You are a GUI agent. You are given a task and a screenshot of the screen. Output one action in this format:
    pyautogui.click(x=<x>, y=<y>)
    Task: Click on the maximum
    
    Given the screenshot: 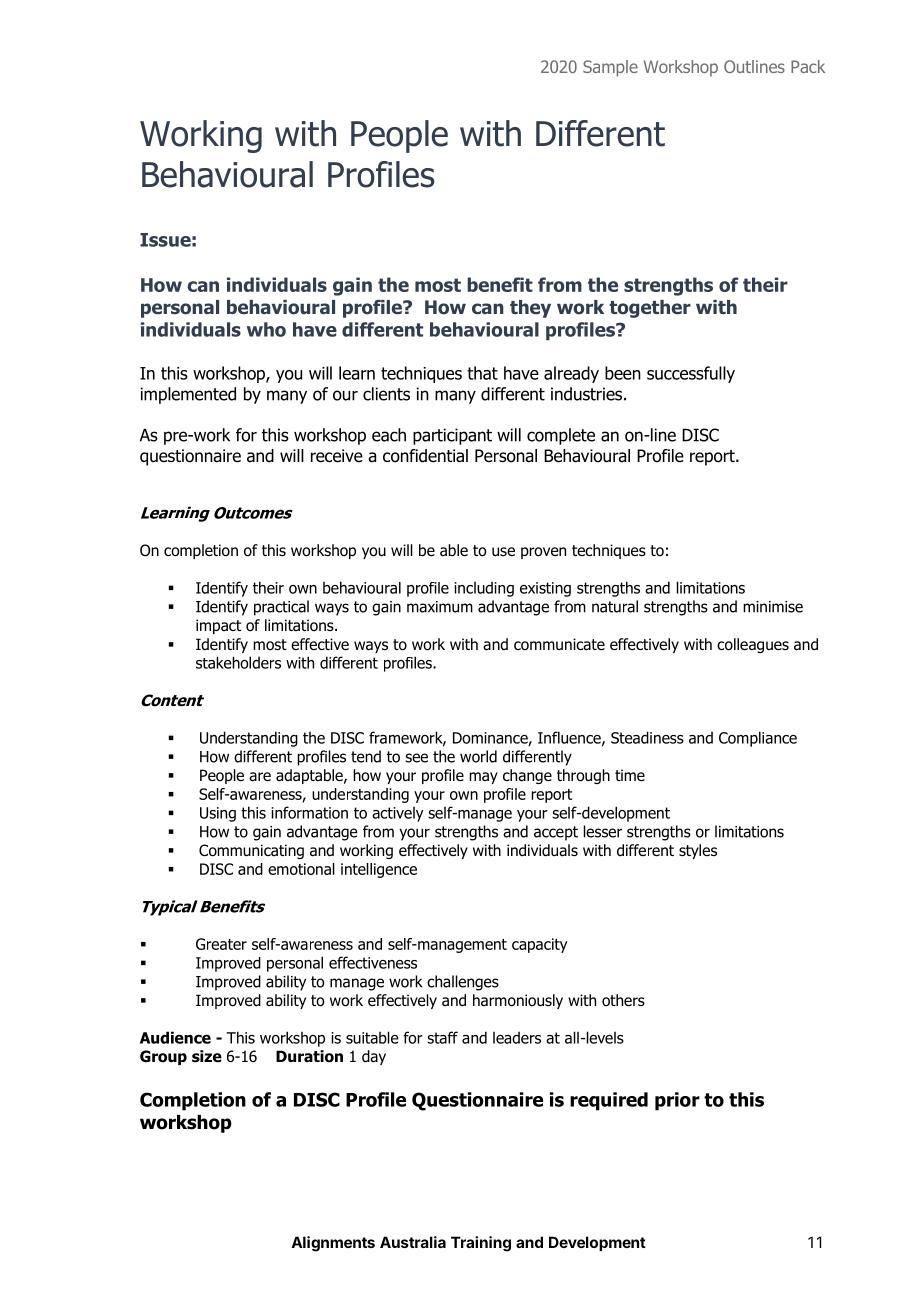 What is the action you would take?
    pyautogui.click(x=440, y=607)
